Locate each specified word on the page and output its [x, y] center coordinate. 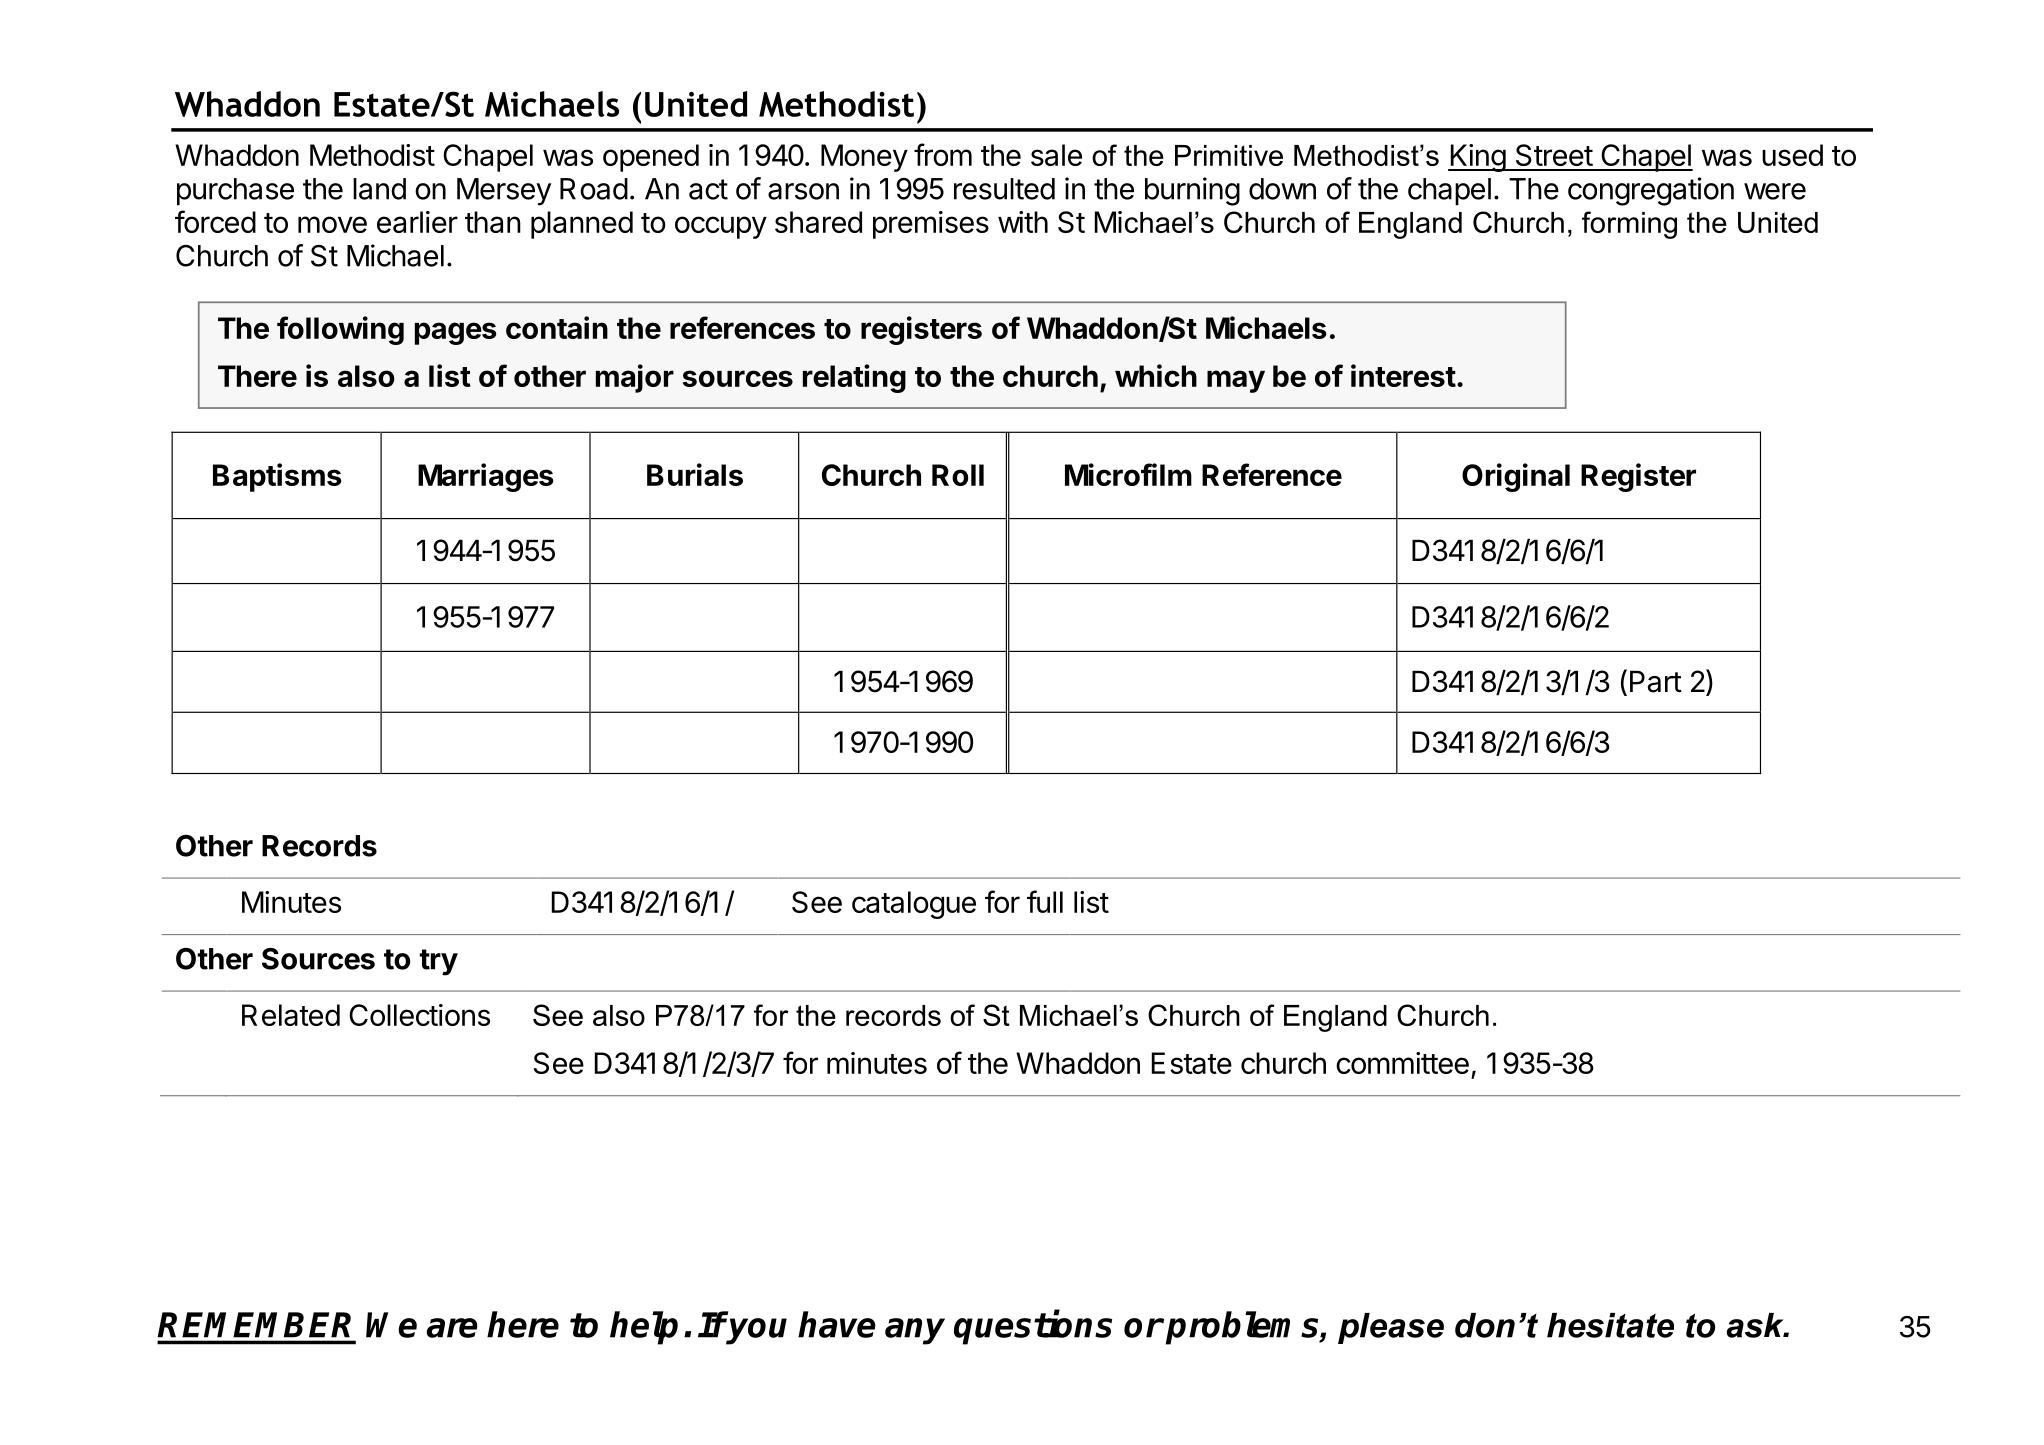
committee [1402, 1063]
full [1045, 901]
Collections [419, 1015]
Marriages [485, 477]
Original [1516, 477]
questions [1033, 1327]
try [438, 962]
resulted [1004, 189]
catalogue [914, 905]
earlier [417, 222]
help [644, 1328]
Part [1656, 682]
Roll [958, 475]
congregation [1651, 191]
